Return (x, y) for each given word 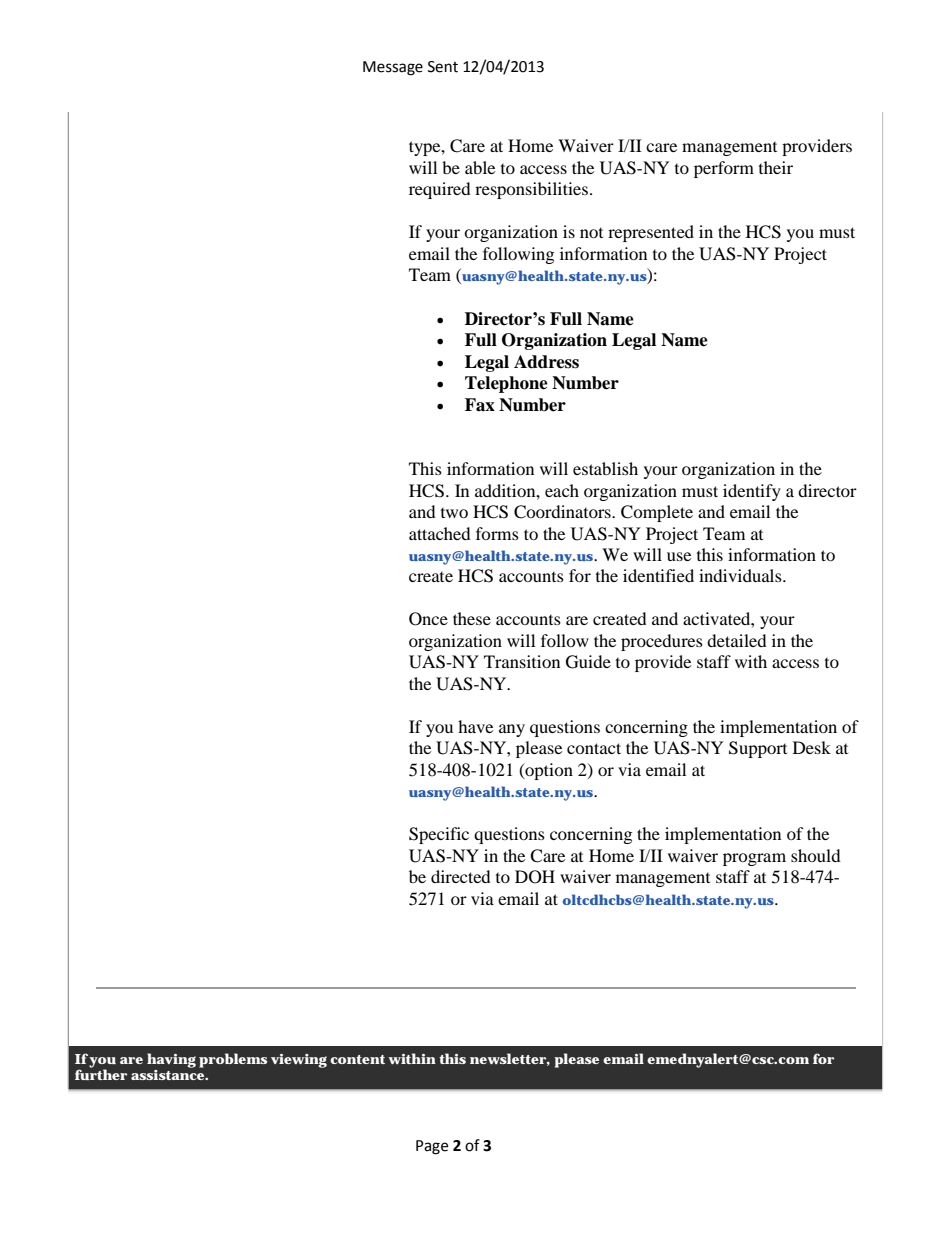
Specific (439, 835)
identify (752, 492)
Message (393, 68)
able (480, 167)
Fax (480, 405)
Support (758, 749)
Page (432, 1147)
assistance (167, 1075)
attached (440, 533)
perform (724, 169)
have (475, 726)
